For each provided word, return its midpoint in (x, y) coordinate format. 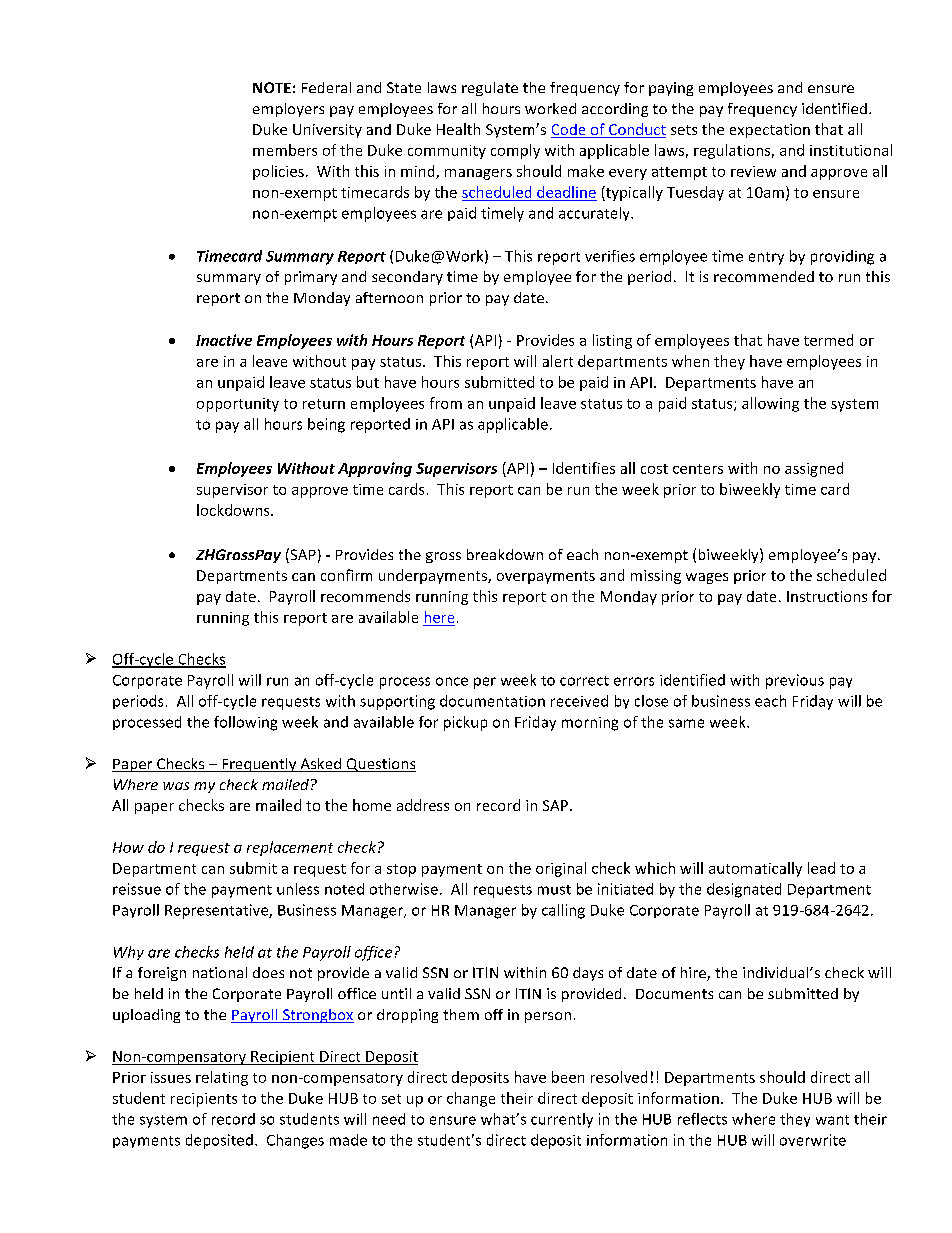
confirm (346, 575)
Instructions (827, 596)
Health (458, 129)
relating (222, 1078)
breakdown (505, 554)
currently (562, 1120)
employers (288, 110)
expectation (770, 131)
